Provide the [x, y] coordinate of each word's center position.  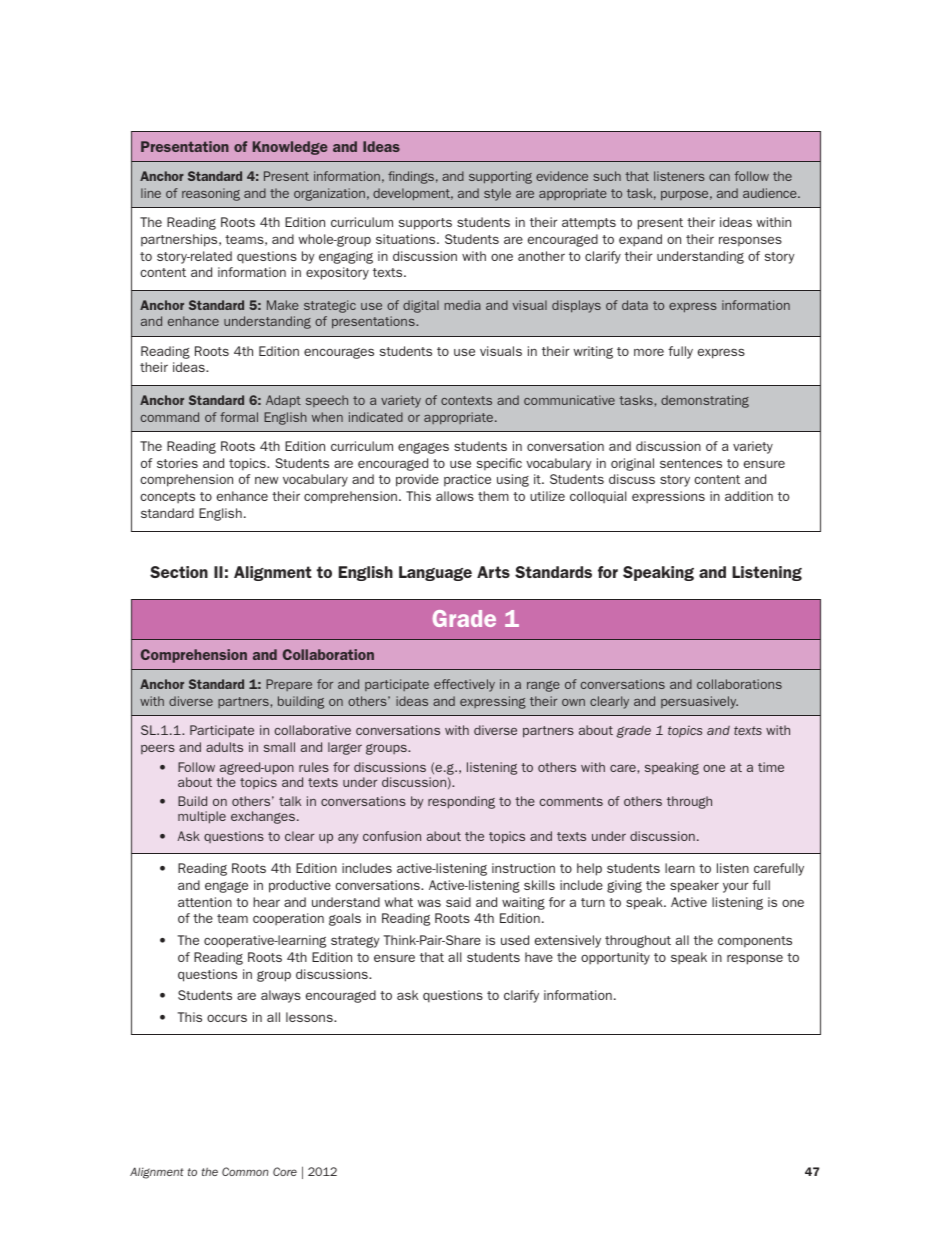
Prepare [289, 685]
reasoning [211, 194]
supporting [500, 177]
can [719, 177]
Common [245, 1171]
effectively [464, 685]
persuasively [699, 702]
